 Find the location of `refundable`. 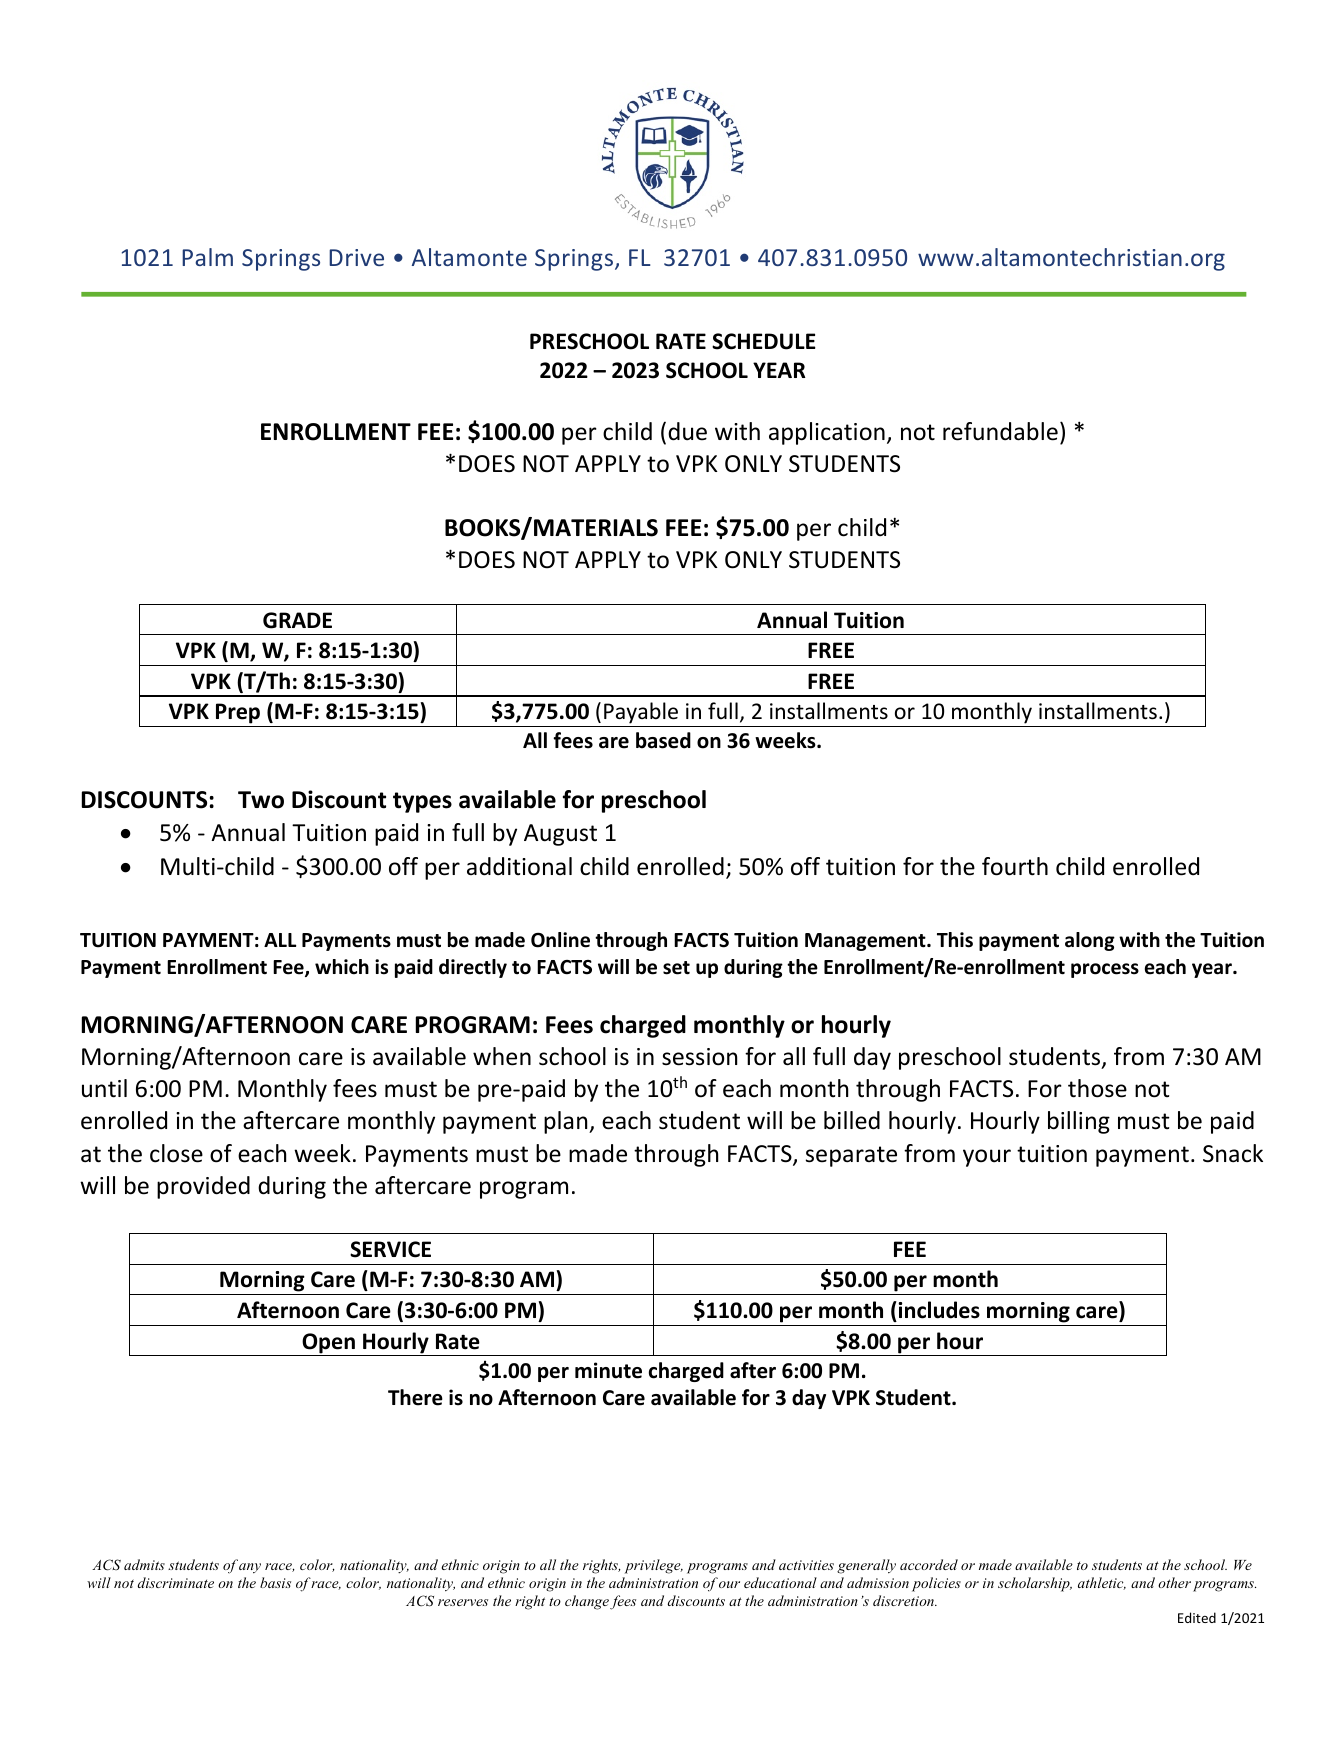

refundable is located at coordinates (1000, 431).
